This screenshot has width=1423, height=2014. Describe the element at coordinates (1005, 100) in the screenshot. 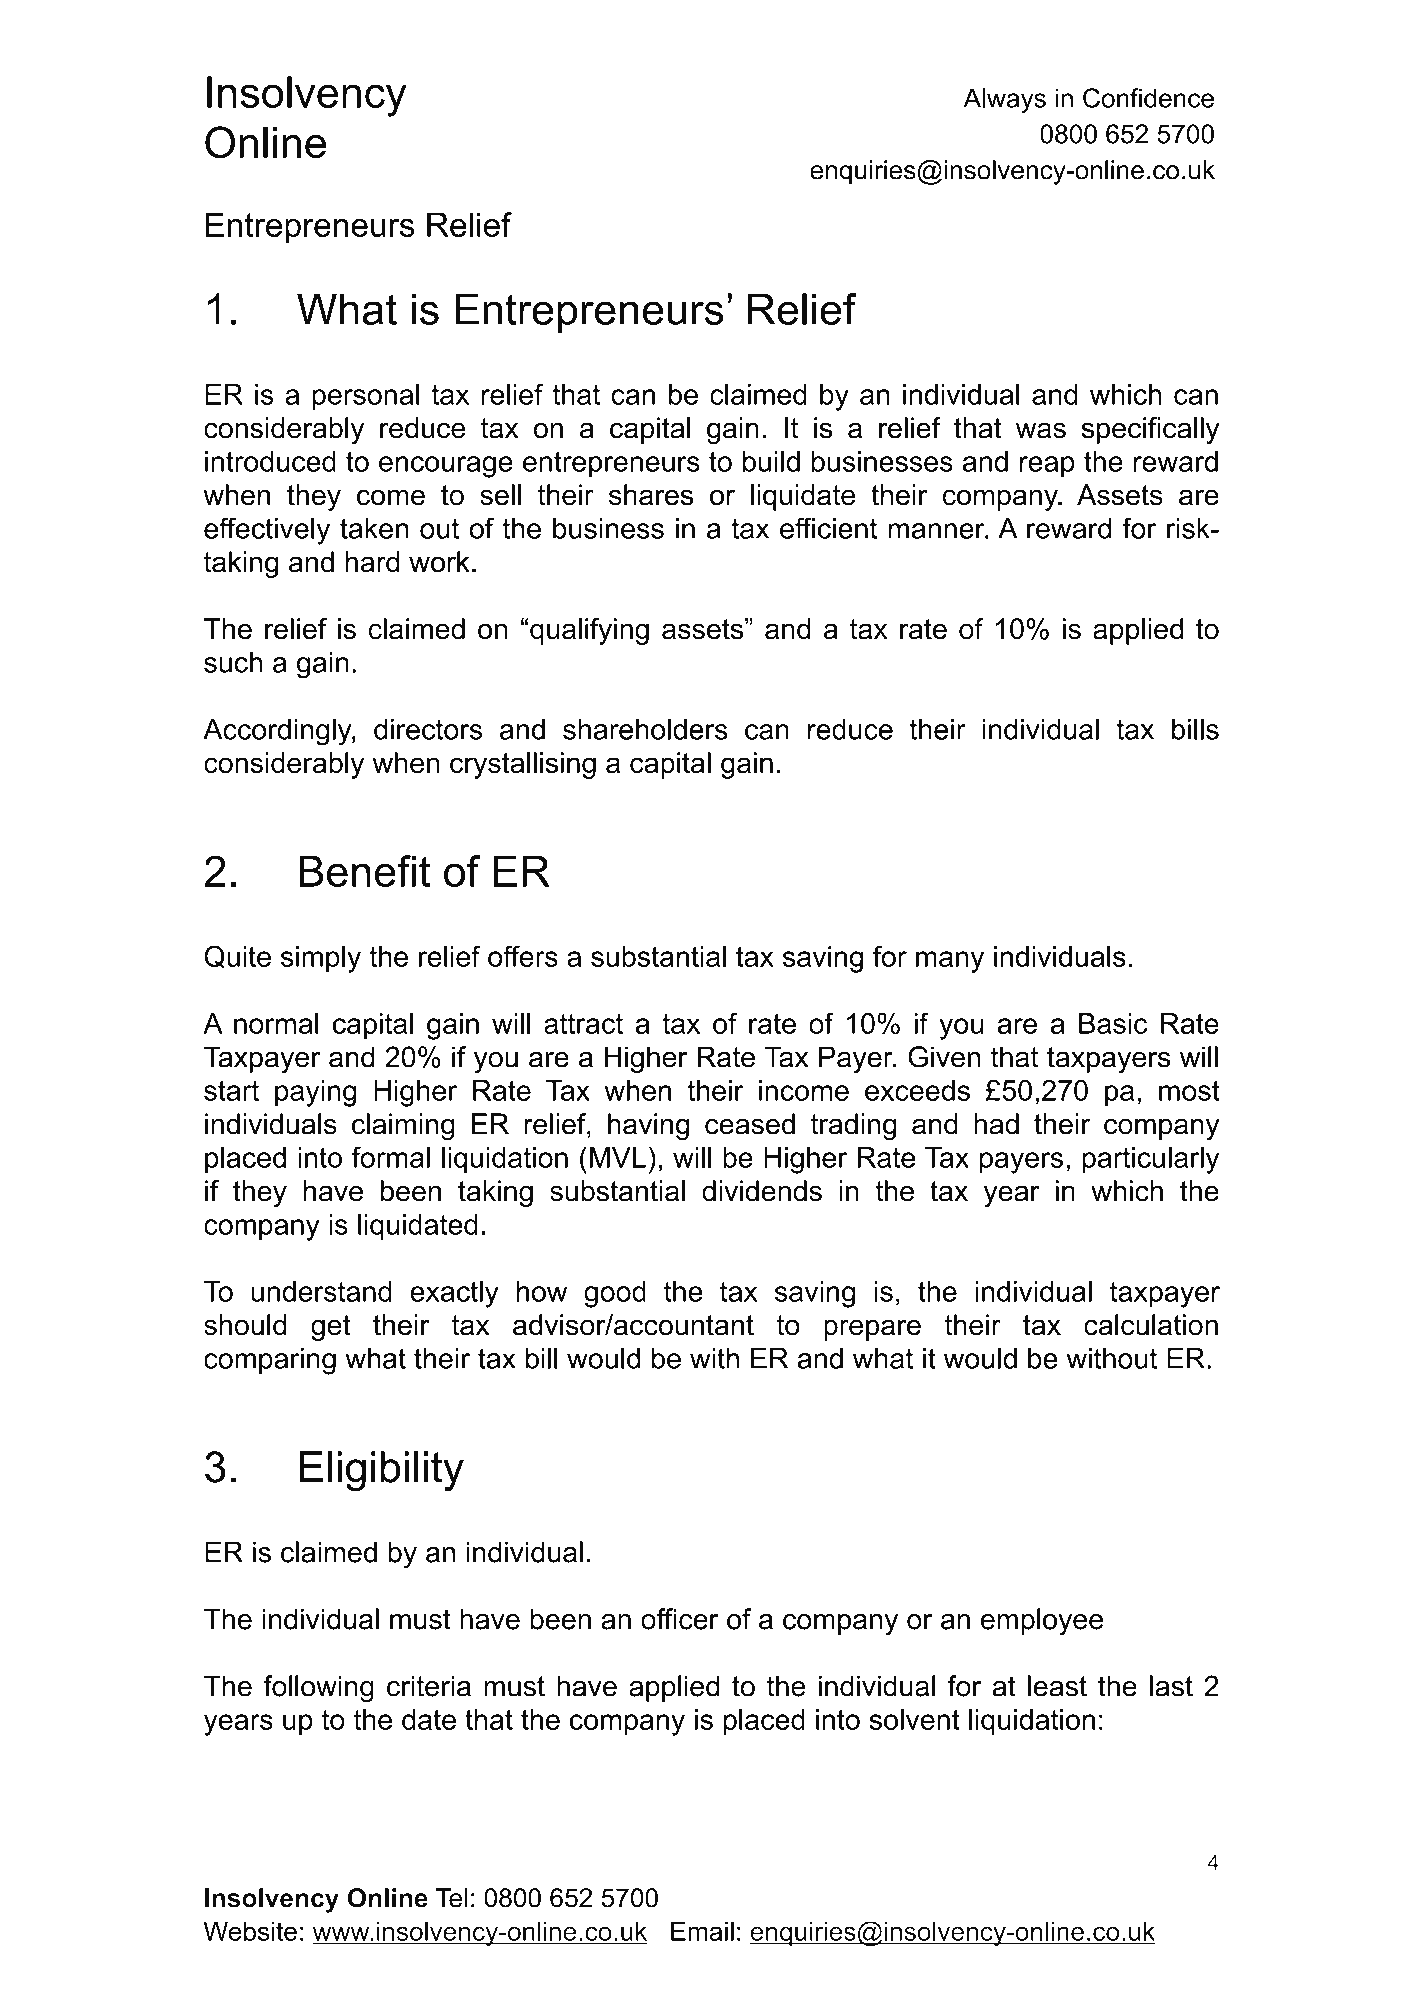

I see `Always` at that location.
